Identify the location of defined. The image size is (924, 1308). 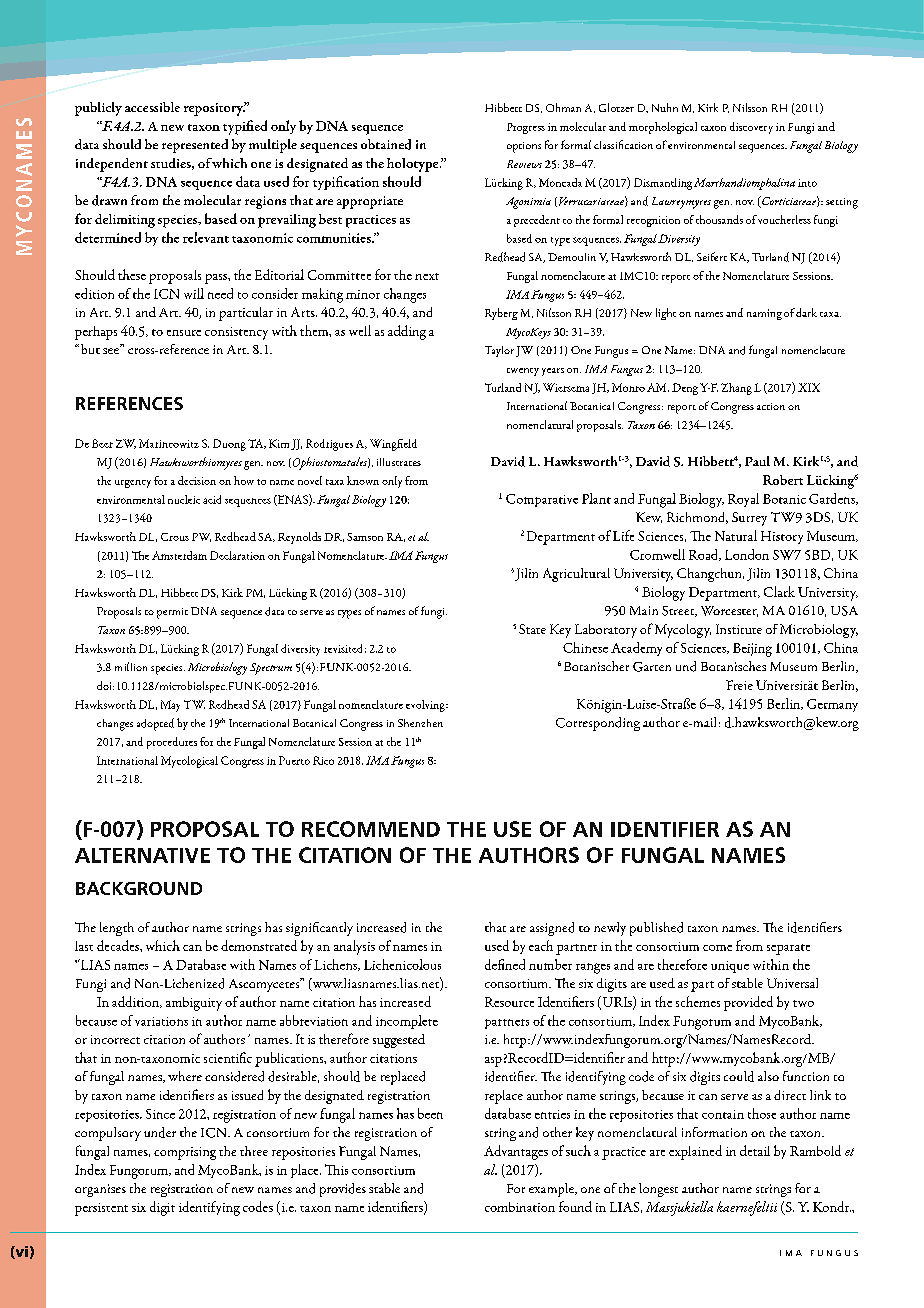
(505, 964).
